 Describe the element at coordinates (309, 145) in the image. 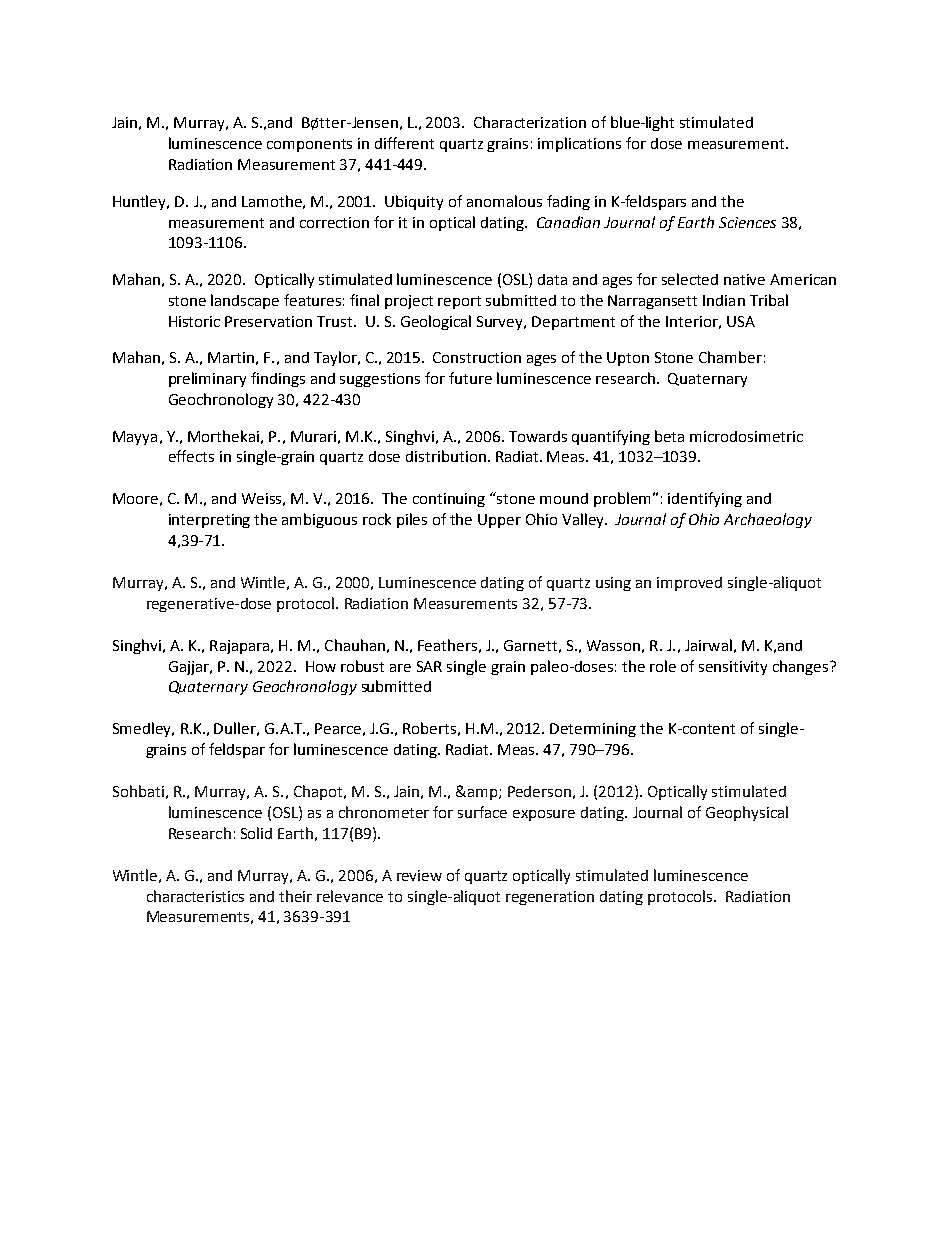

I see `components` at that location.
